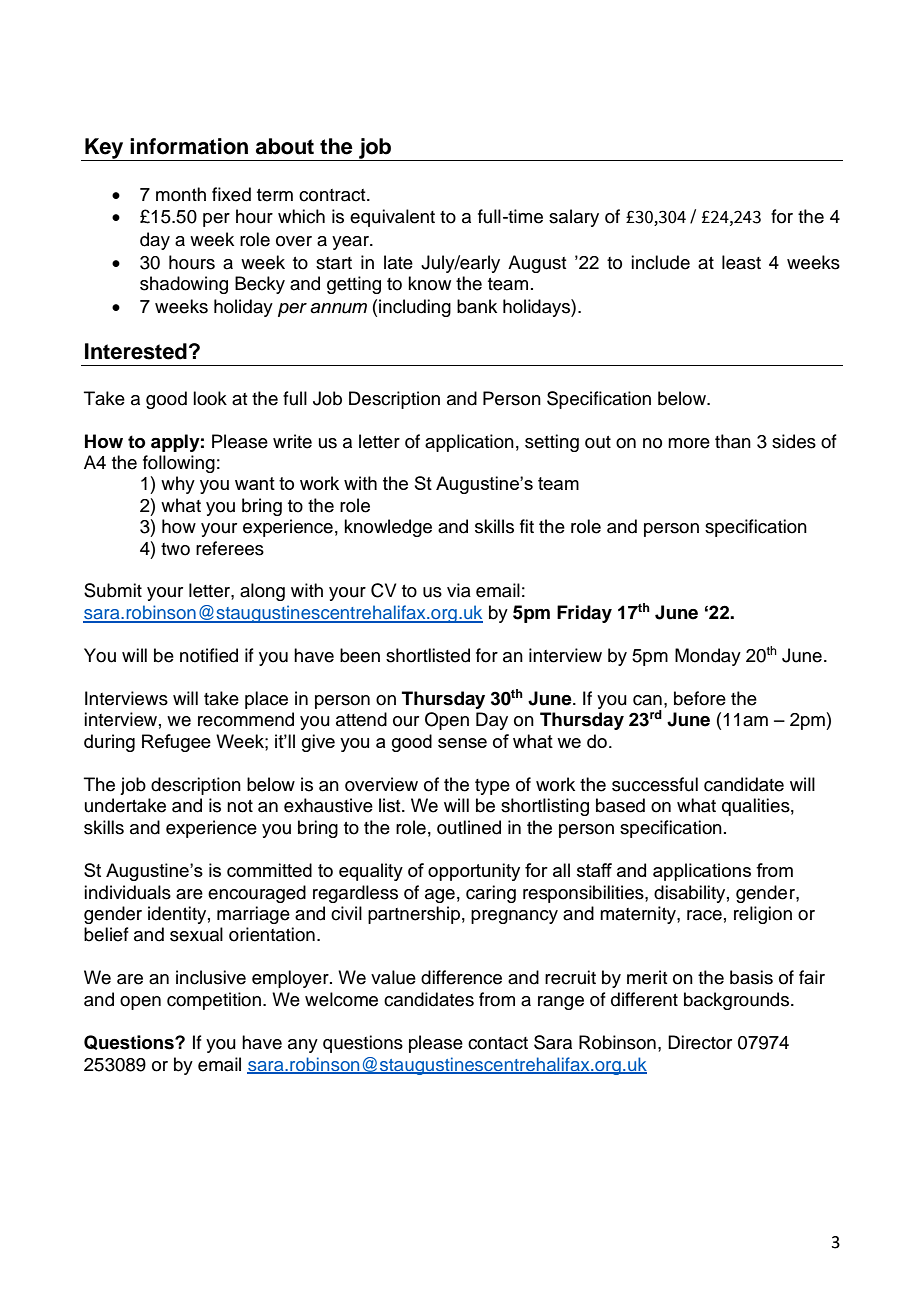 Image resolution: width=924 pixels, height=1308 pixels. Describe the element at coordinates (262, 592) in the page. I see `along` at that location.
